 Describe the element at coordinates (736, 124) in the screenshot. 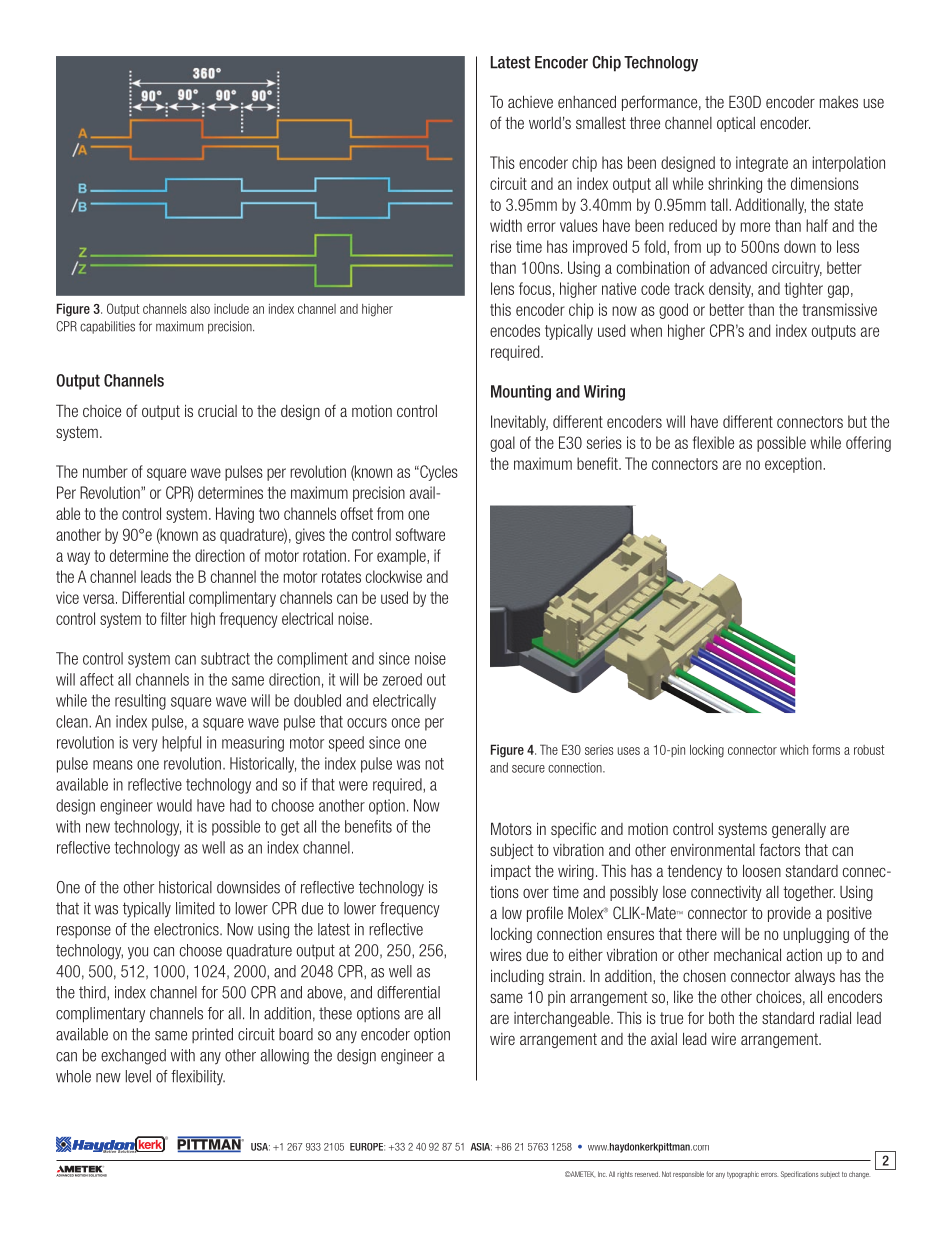

I see `optical` at that location.
